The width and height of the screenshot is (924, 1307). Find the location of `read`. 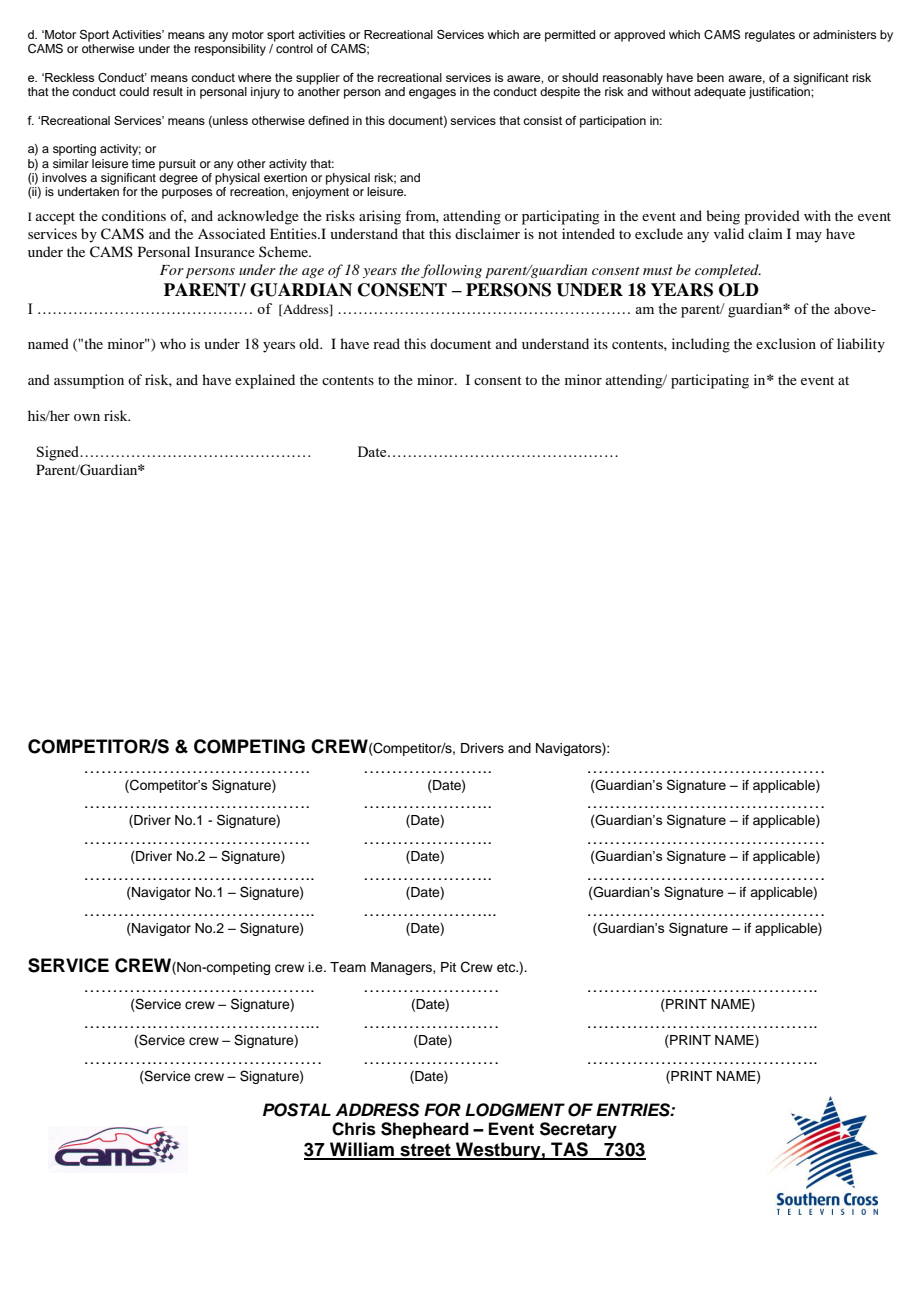

read is located at coordinates (386, 343).
